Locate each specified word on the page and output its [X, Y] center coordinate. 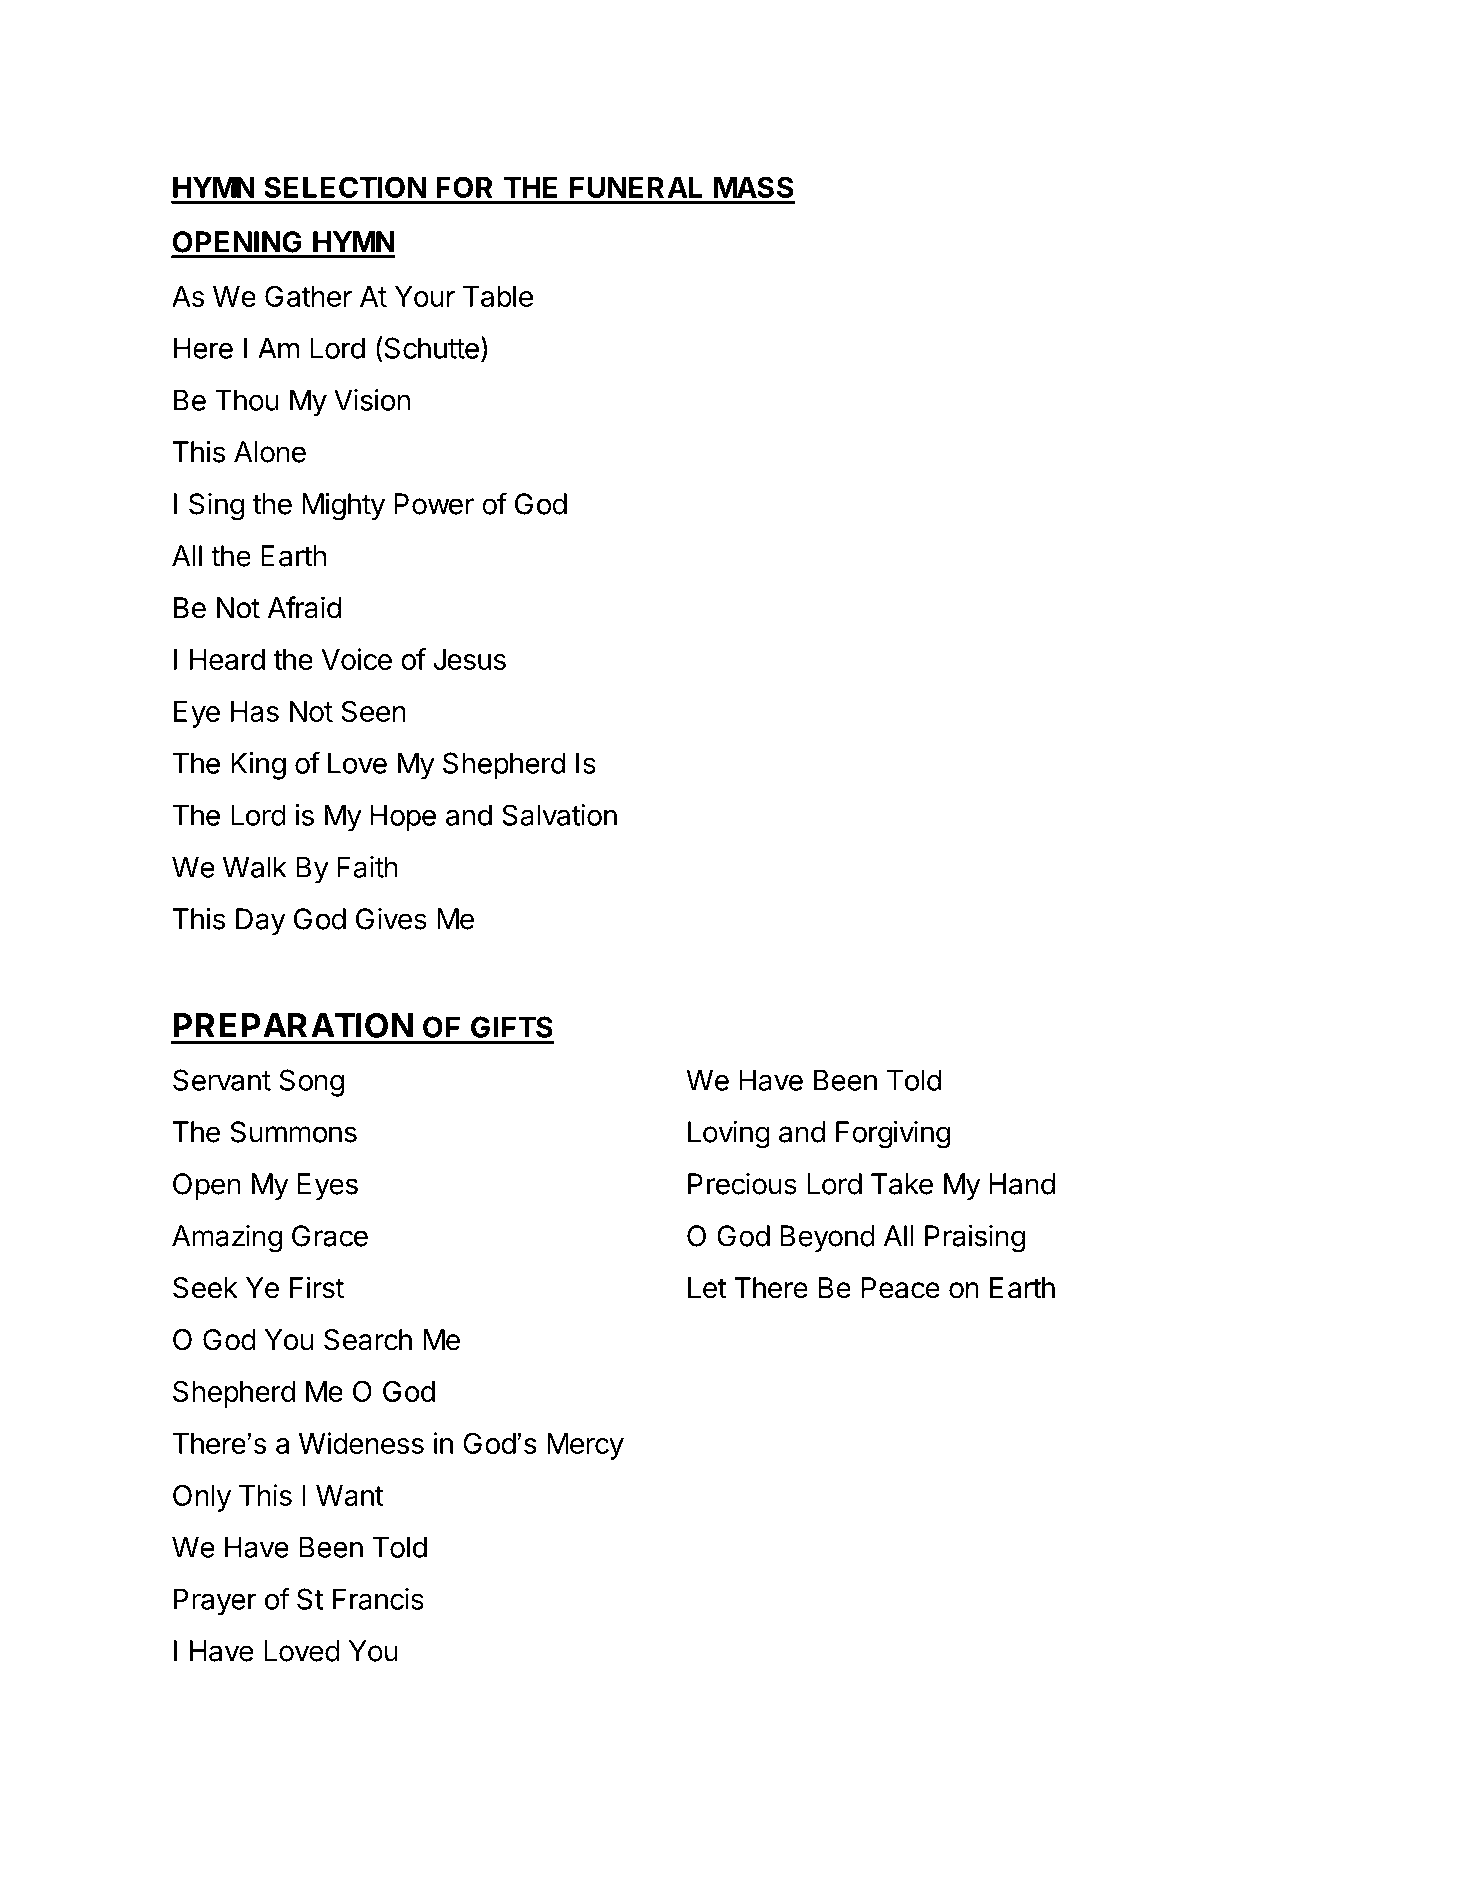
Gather [308, 296]
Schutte [430, 347]
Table [498, 296]
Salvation [559, 815]
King [258, 766]
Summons [293, 1132]
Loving [729, 1135]
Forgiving [893, 1135]
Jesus [469, 659]
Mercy [585, 1446]
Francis [378, 1599]
